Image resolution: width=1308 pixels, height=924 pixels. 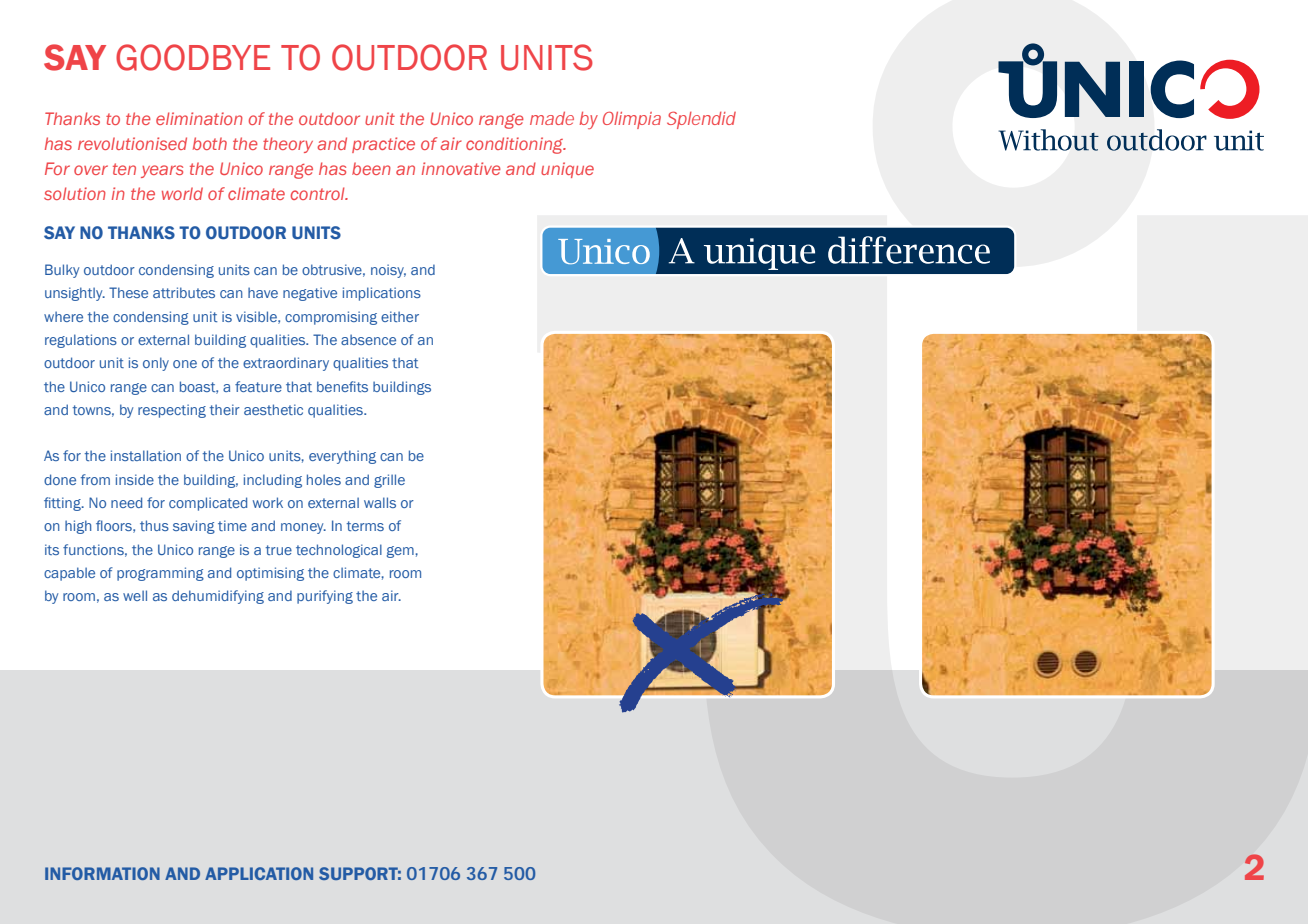 What do you see at coordinates (102, 873) in the screenshot?
I see `INFORMATION` at bounding box center [102, 873].
